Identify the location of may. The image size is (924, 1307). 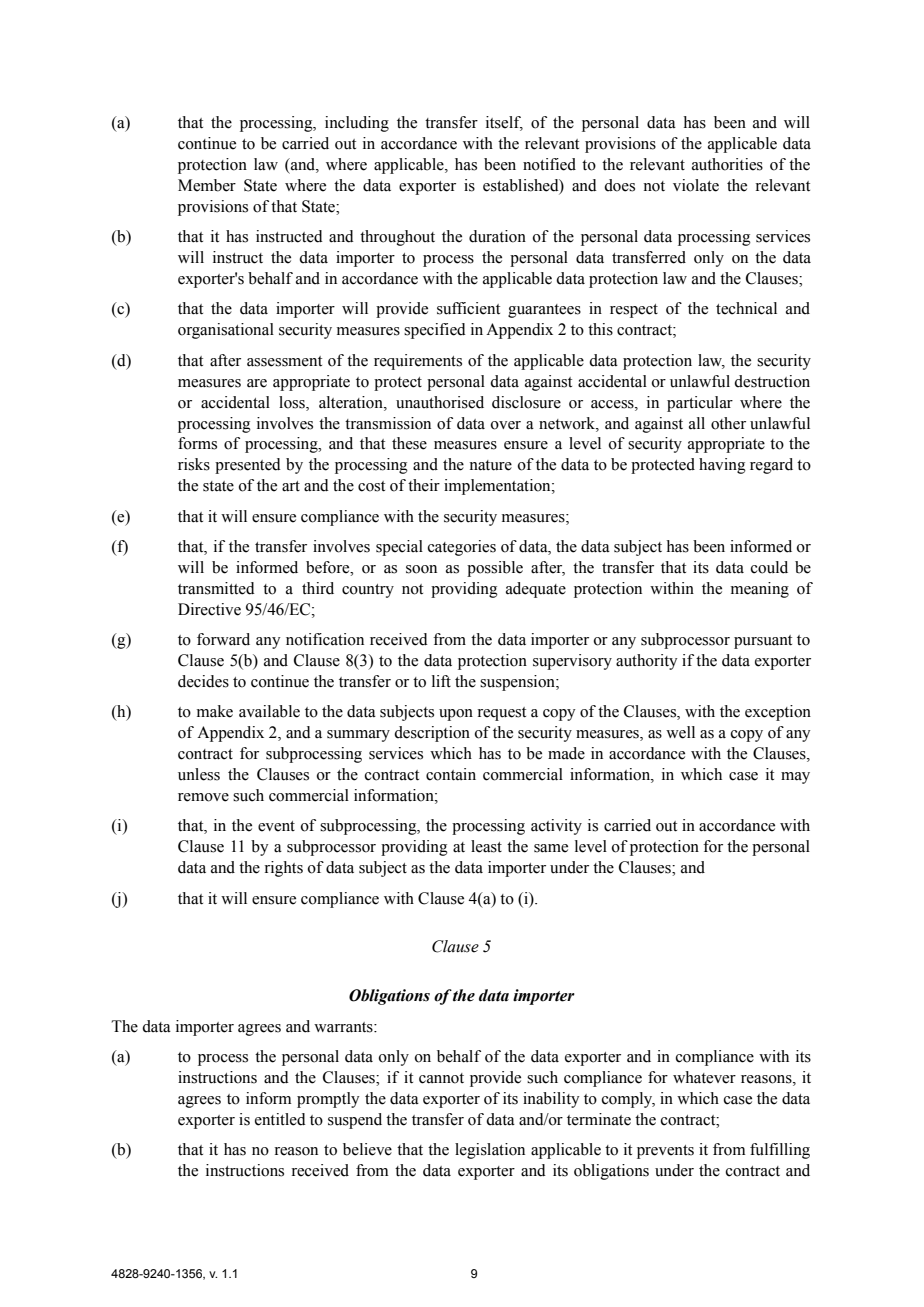
(795, 778).
